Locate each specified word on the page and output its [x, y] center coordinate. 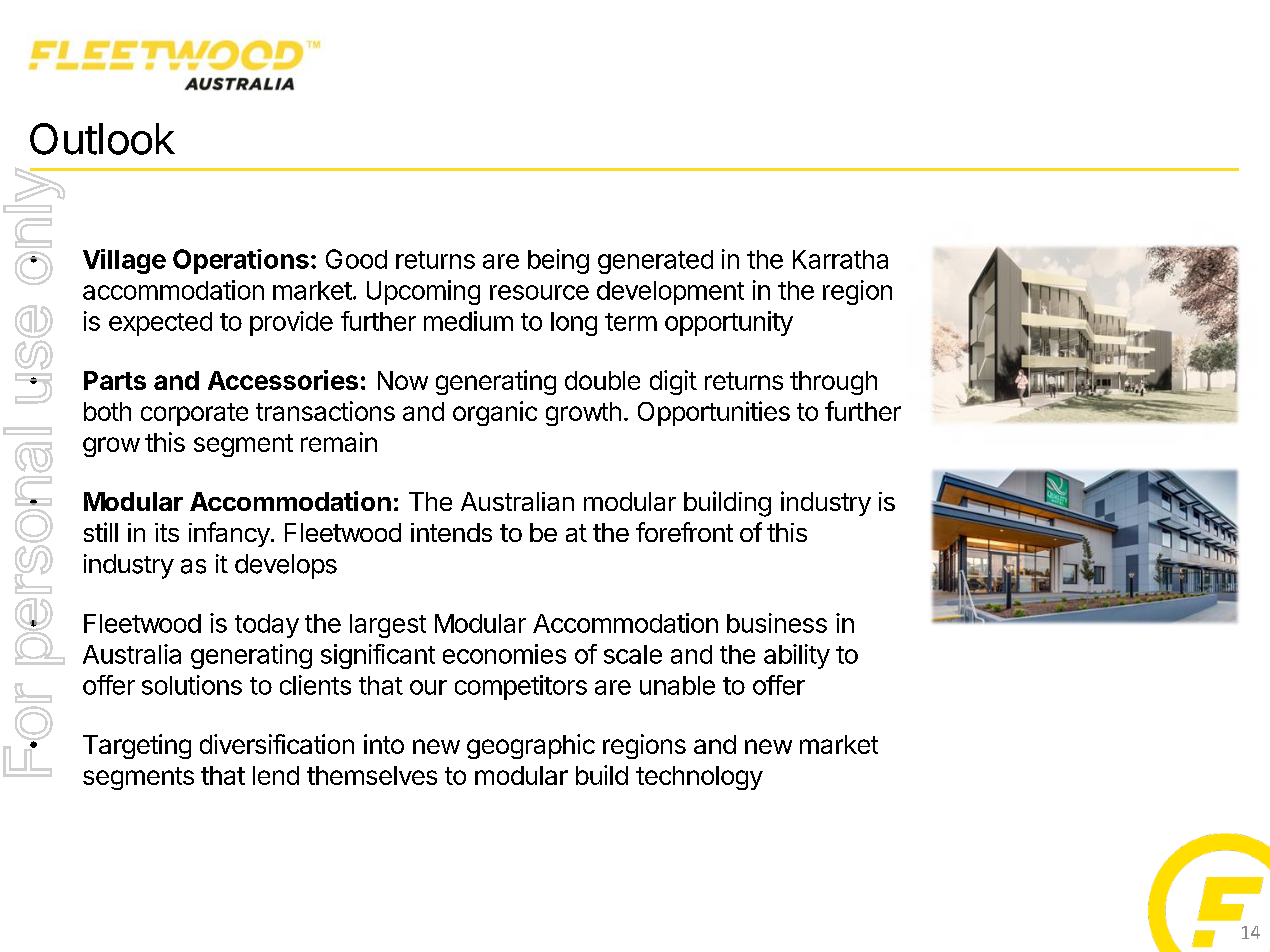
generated [655, 262]
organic [495, 413]
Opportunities [714, 413]
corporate [194, 414]
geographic [531, 746]
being [558, 261]
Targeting [137, 746]
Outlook [102, 139]
